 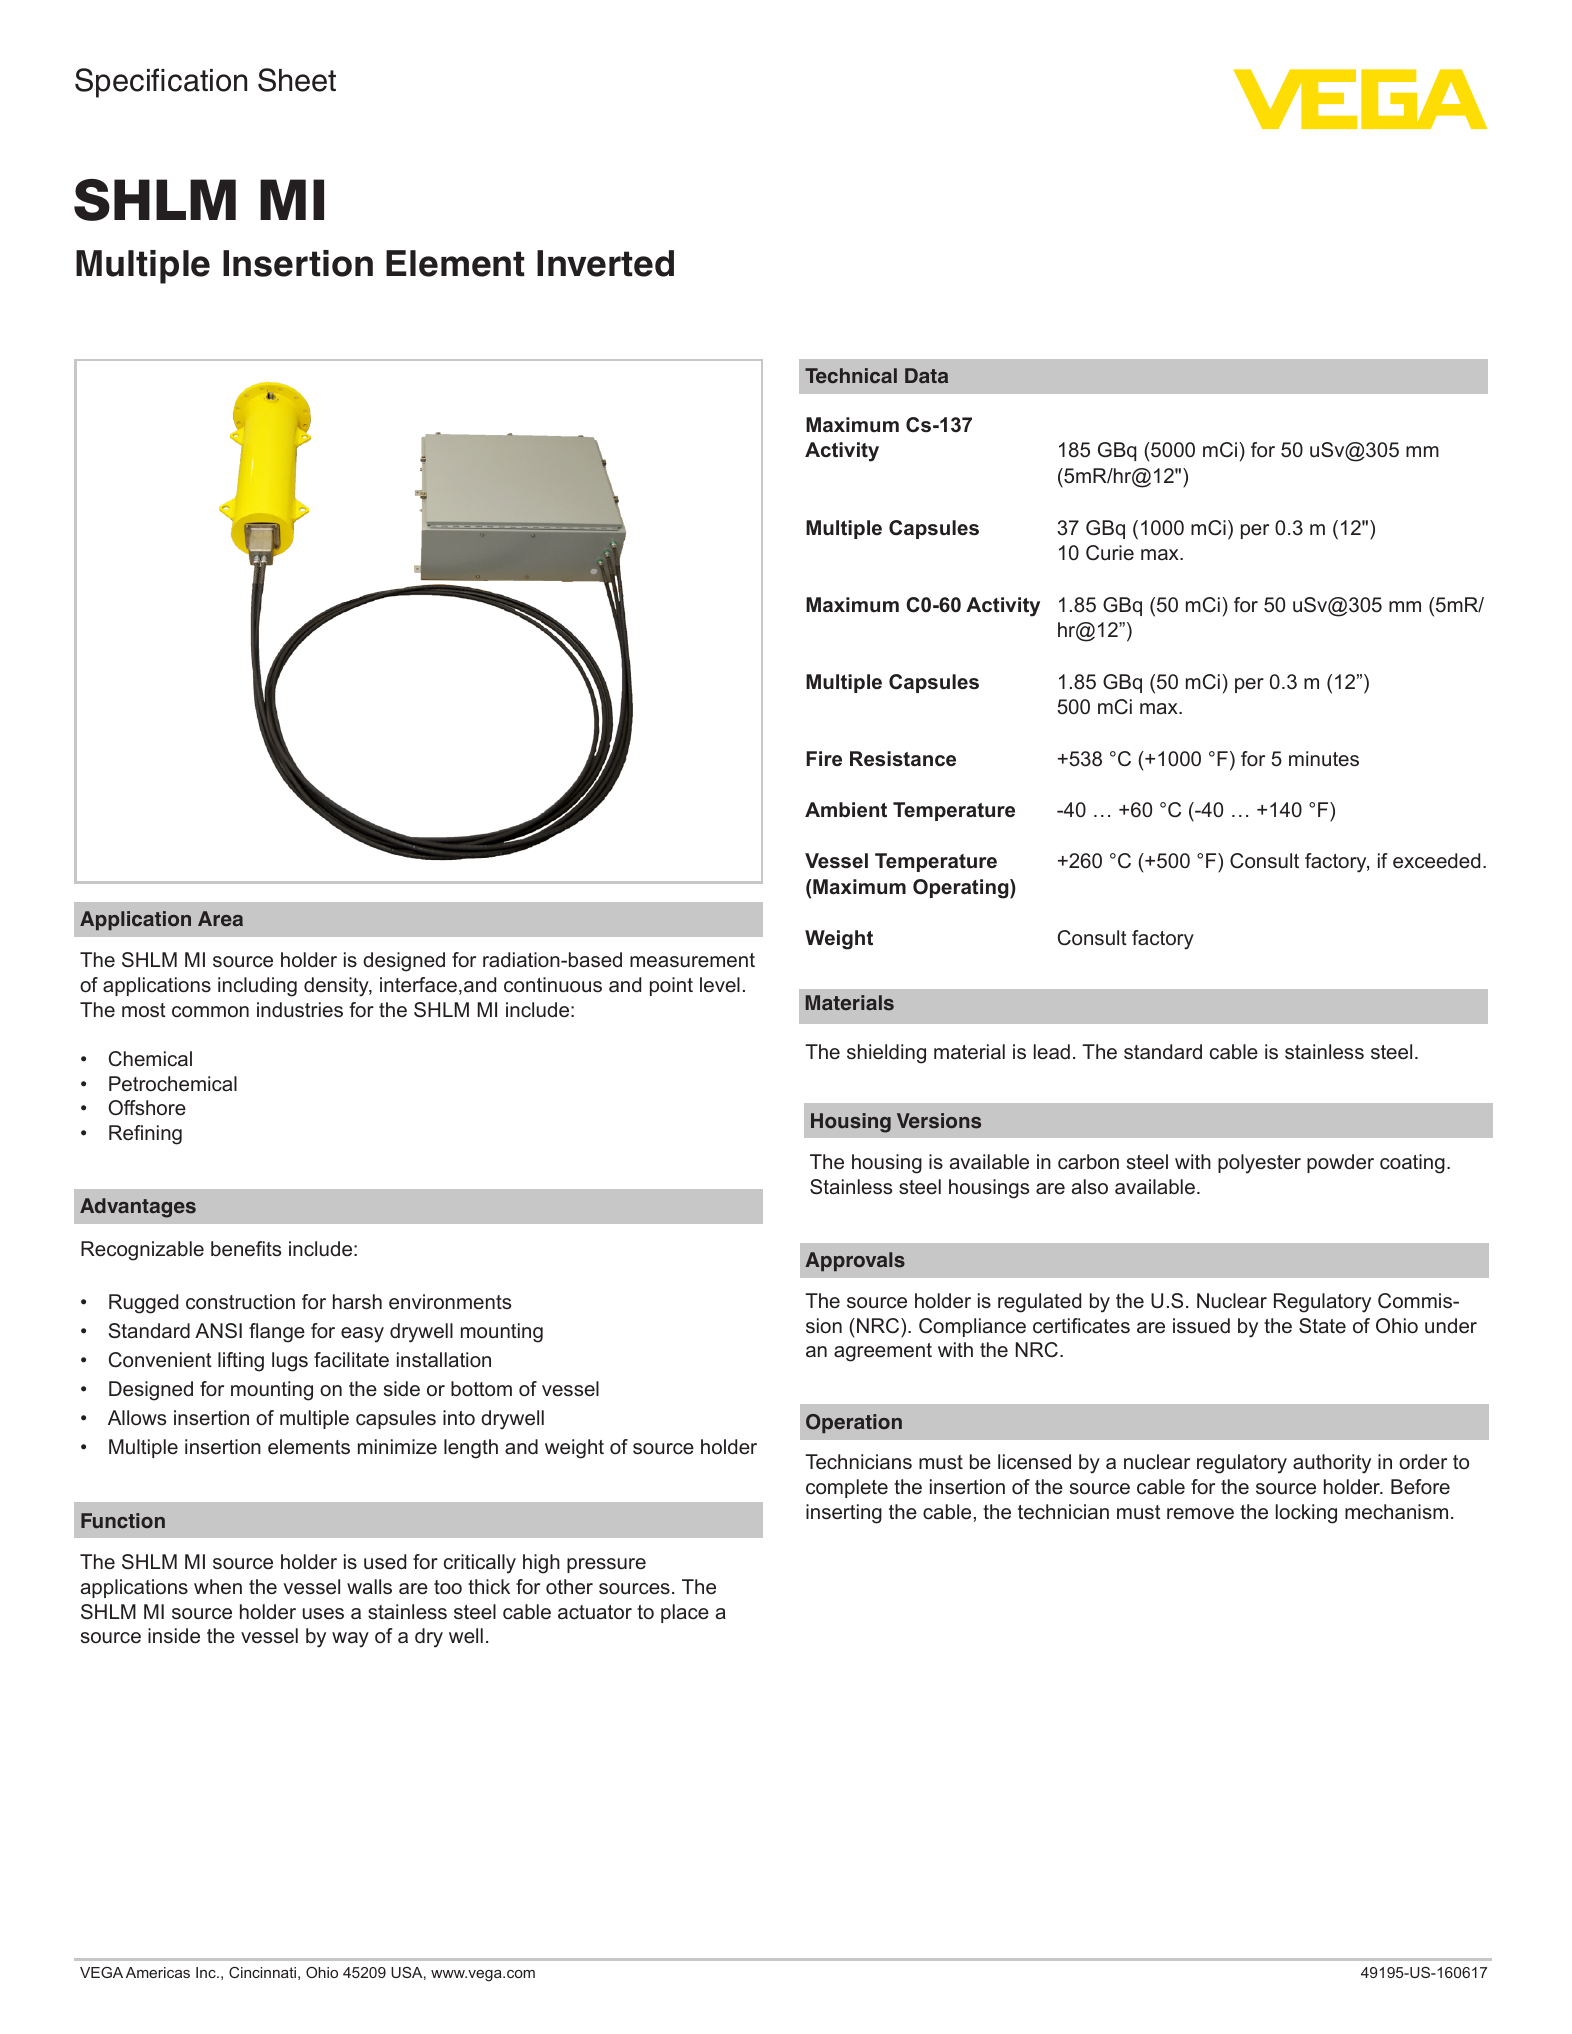 I want to click on Area, so click(x=220, y=918).
